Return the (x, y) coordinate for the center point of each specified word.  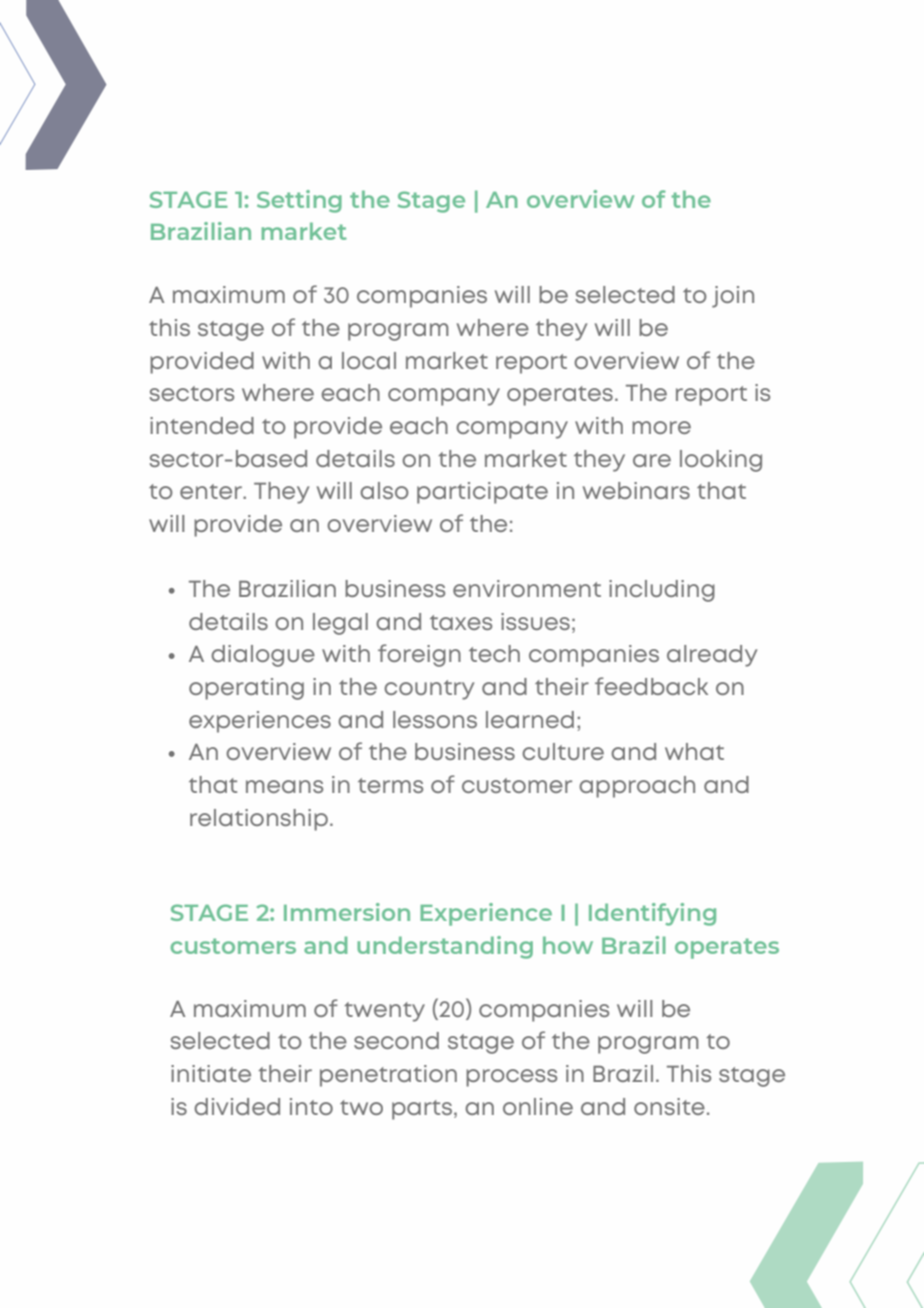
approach (637, 787)
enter (212, 491)
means (284, 786)
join (733, 297)
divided (237, 1106)
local (369, 360)
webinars (636, 490)
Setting (299, 201)
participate (482, 493)
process (511, 1078)
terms (390, 785)
